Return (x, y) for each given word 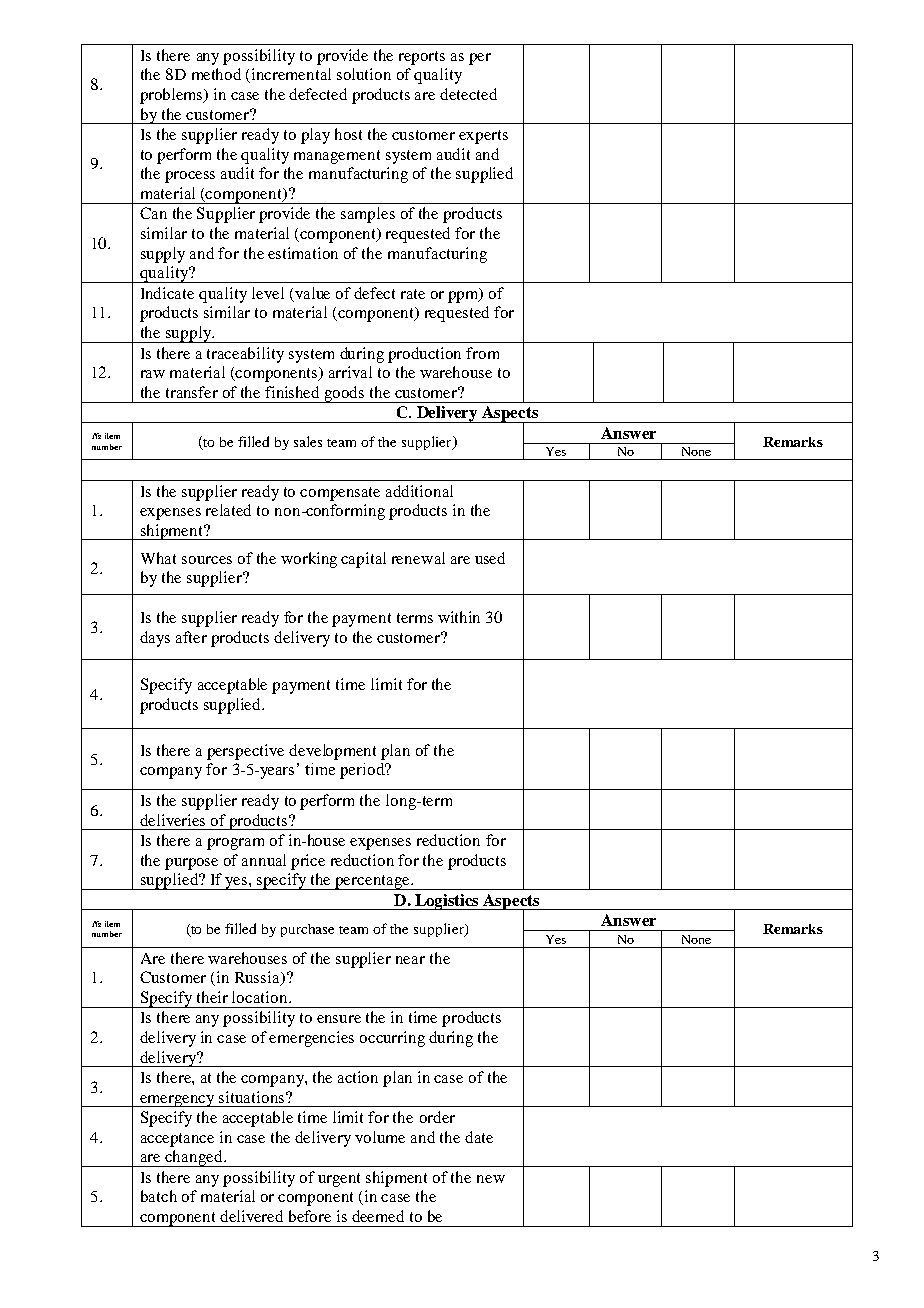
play (315, 136)
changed (194, 1158)
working (309, 560)
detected (468, 94)
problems (173, 96)
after (191, 637)
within (459, 617)
